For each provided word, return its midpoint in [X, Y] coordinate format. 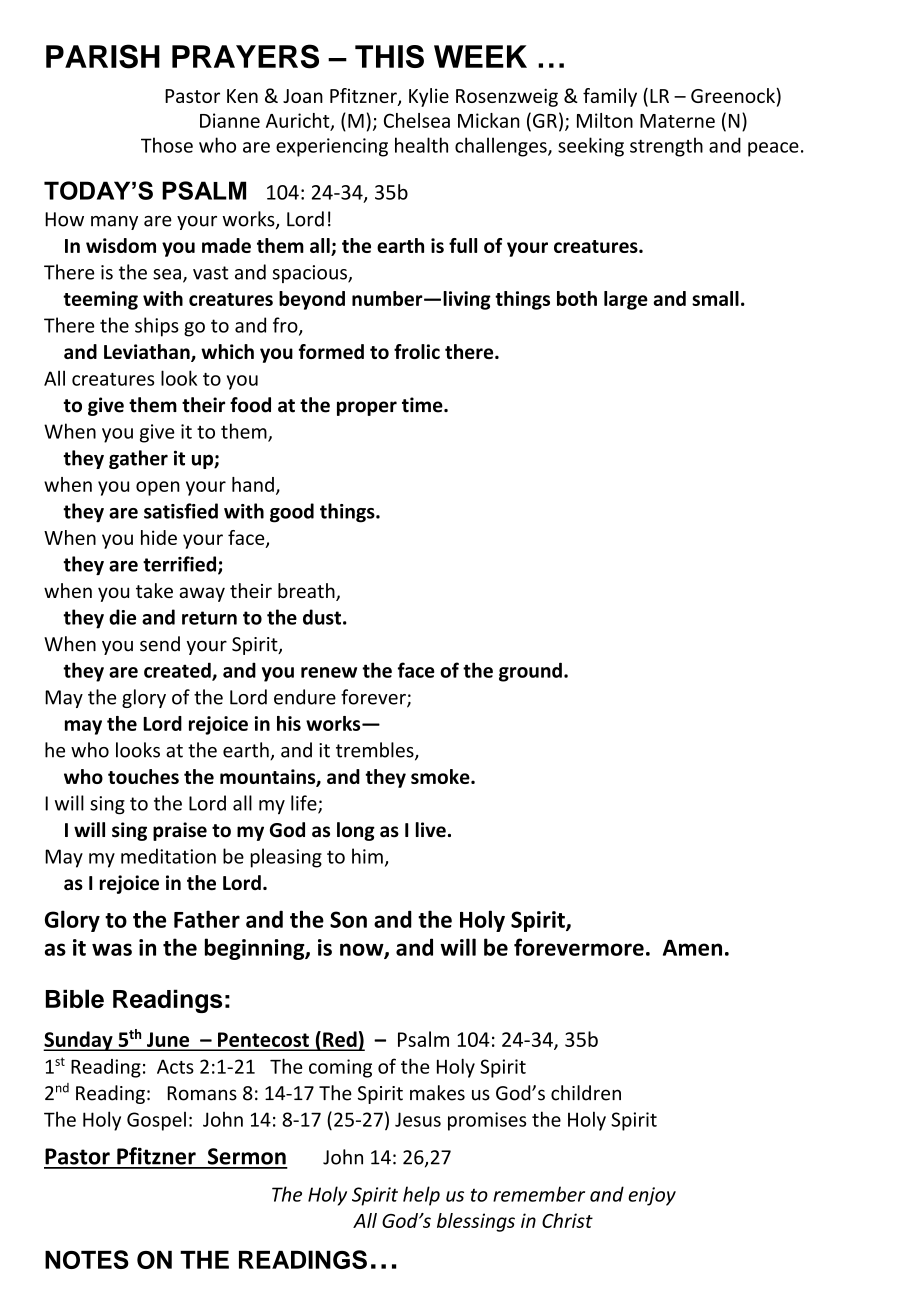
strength [666, 147]
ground [530, 672]
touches [143, 776]
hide [159, 537]
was [112, 949]
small [715, 298]
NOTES [87, 1259]
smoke [441, 776]
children [586, 1093]
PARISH [103, 56]
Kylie [429, 97]
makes [437, 1093]
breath [307, 592]
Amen [692, 948]
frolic [417, 351]
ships [157, 327]
